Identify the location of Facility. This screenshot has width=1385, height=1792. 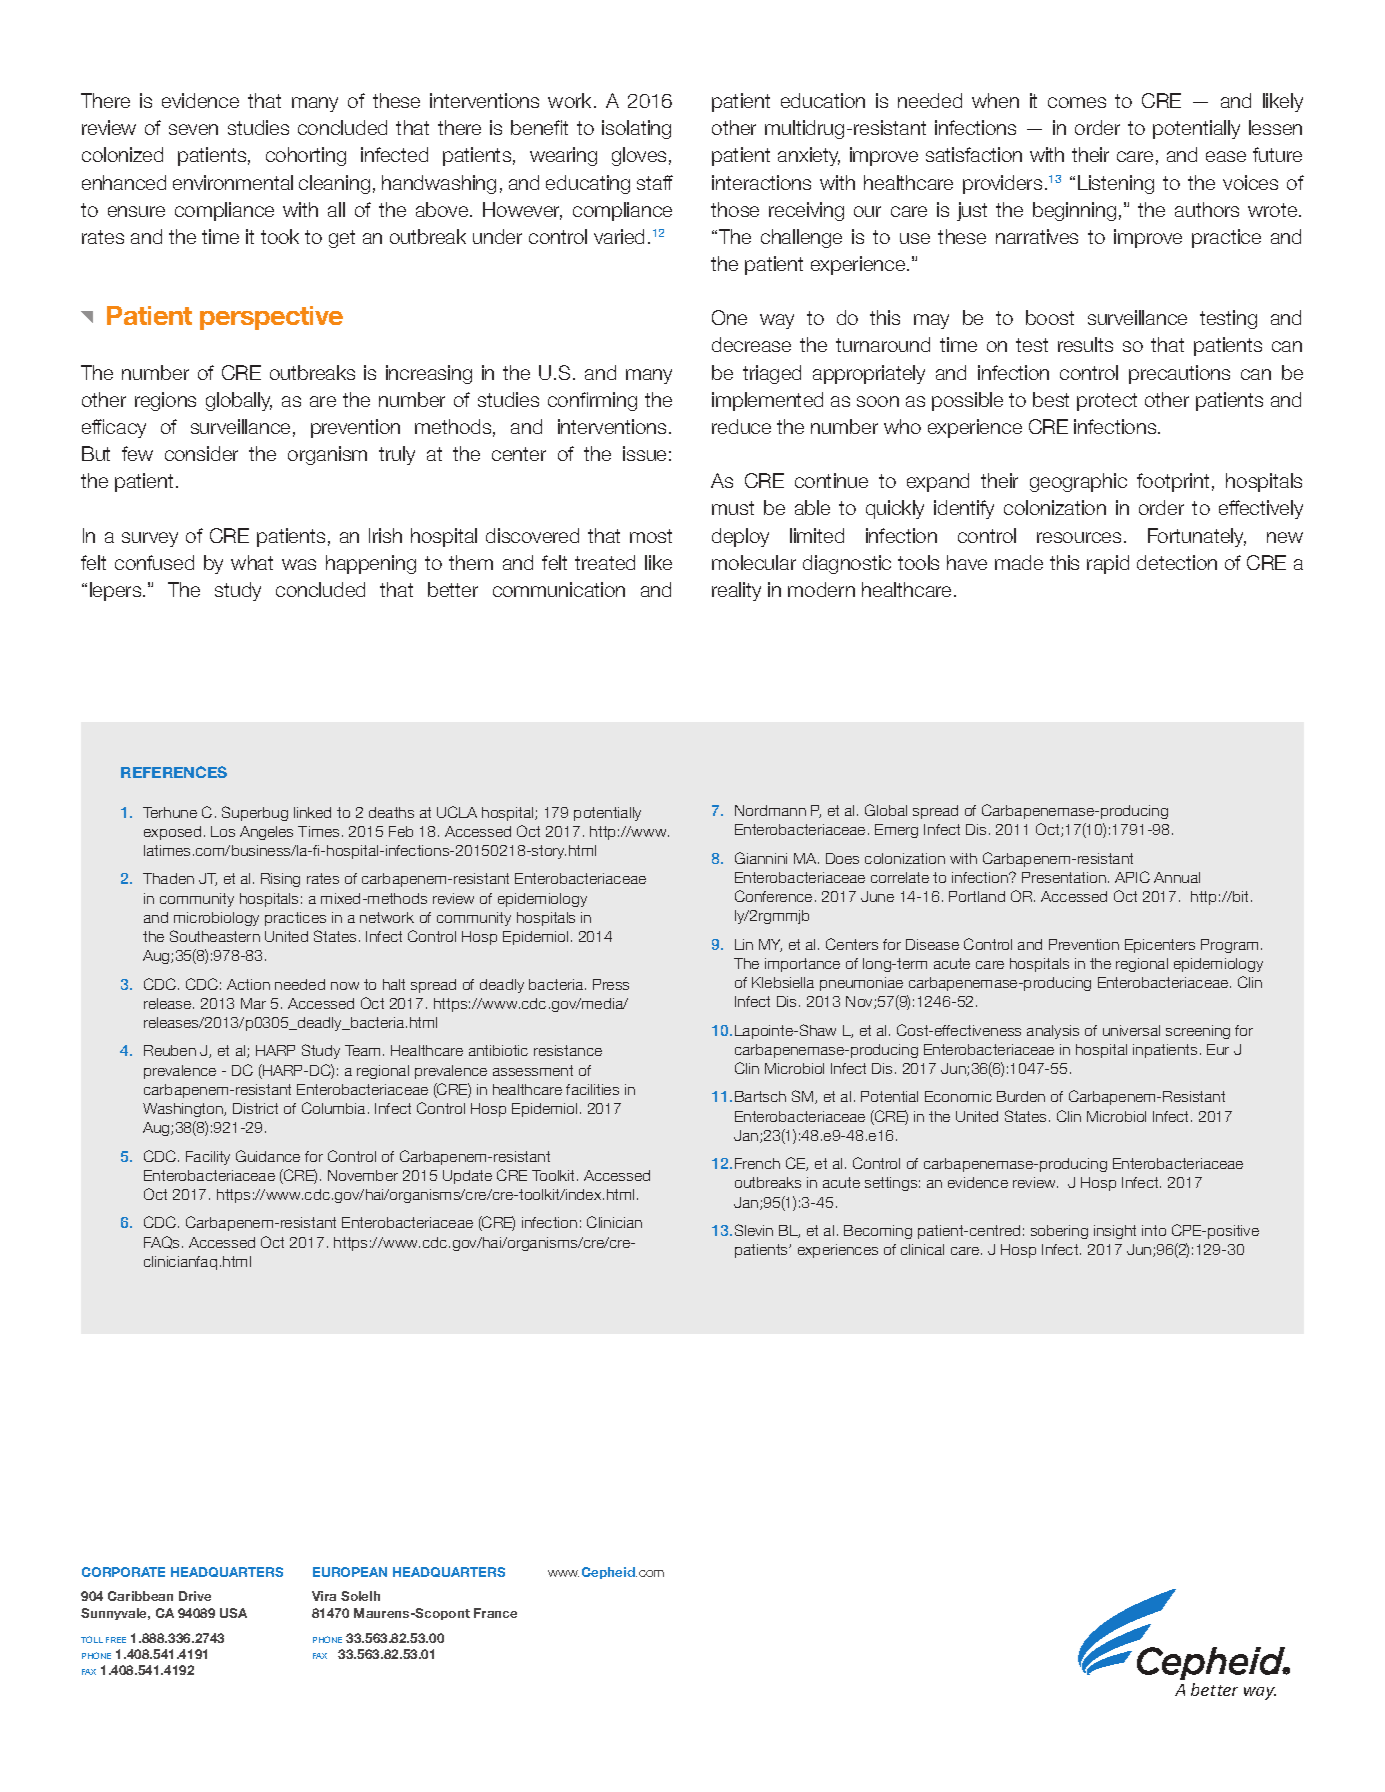
(208, 1158).
